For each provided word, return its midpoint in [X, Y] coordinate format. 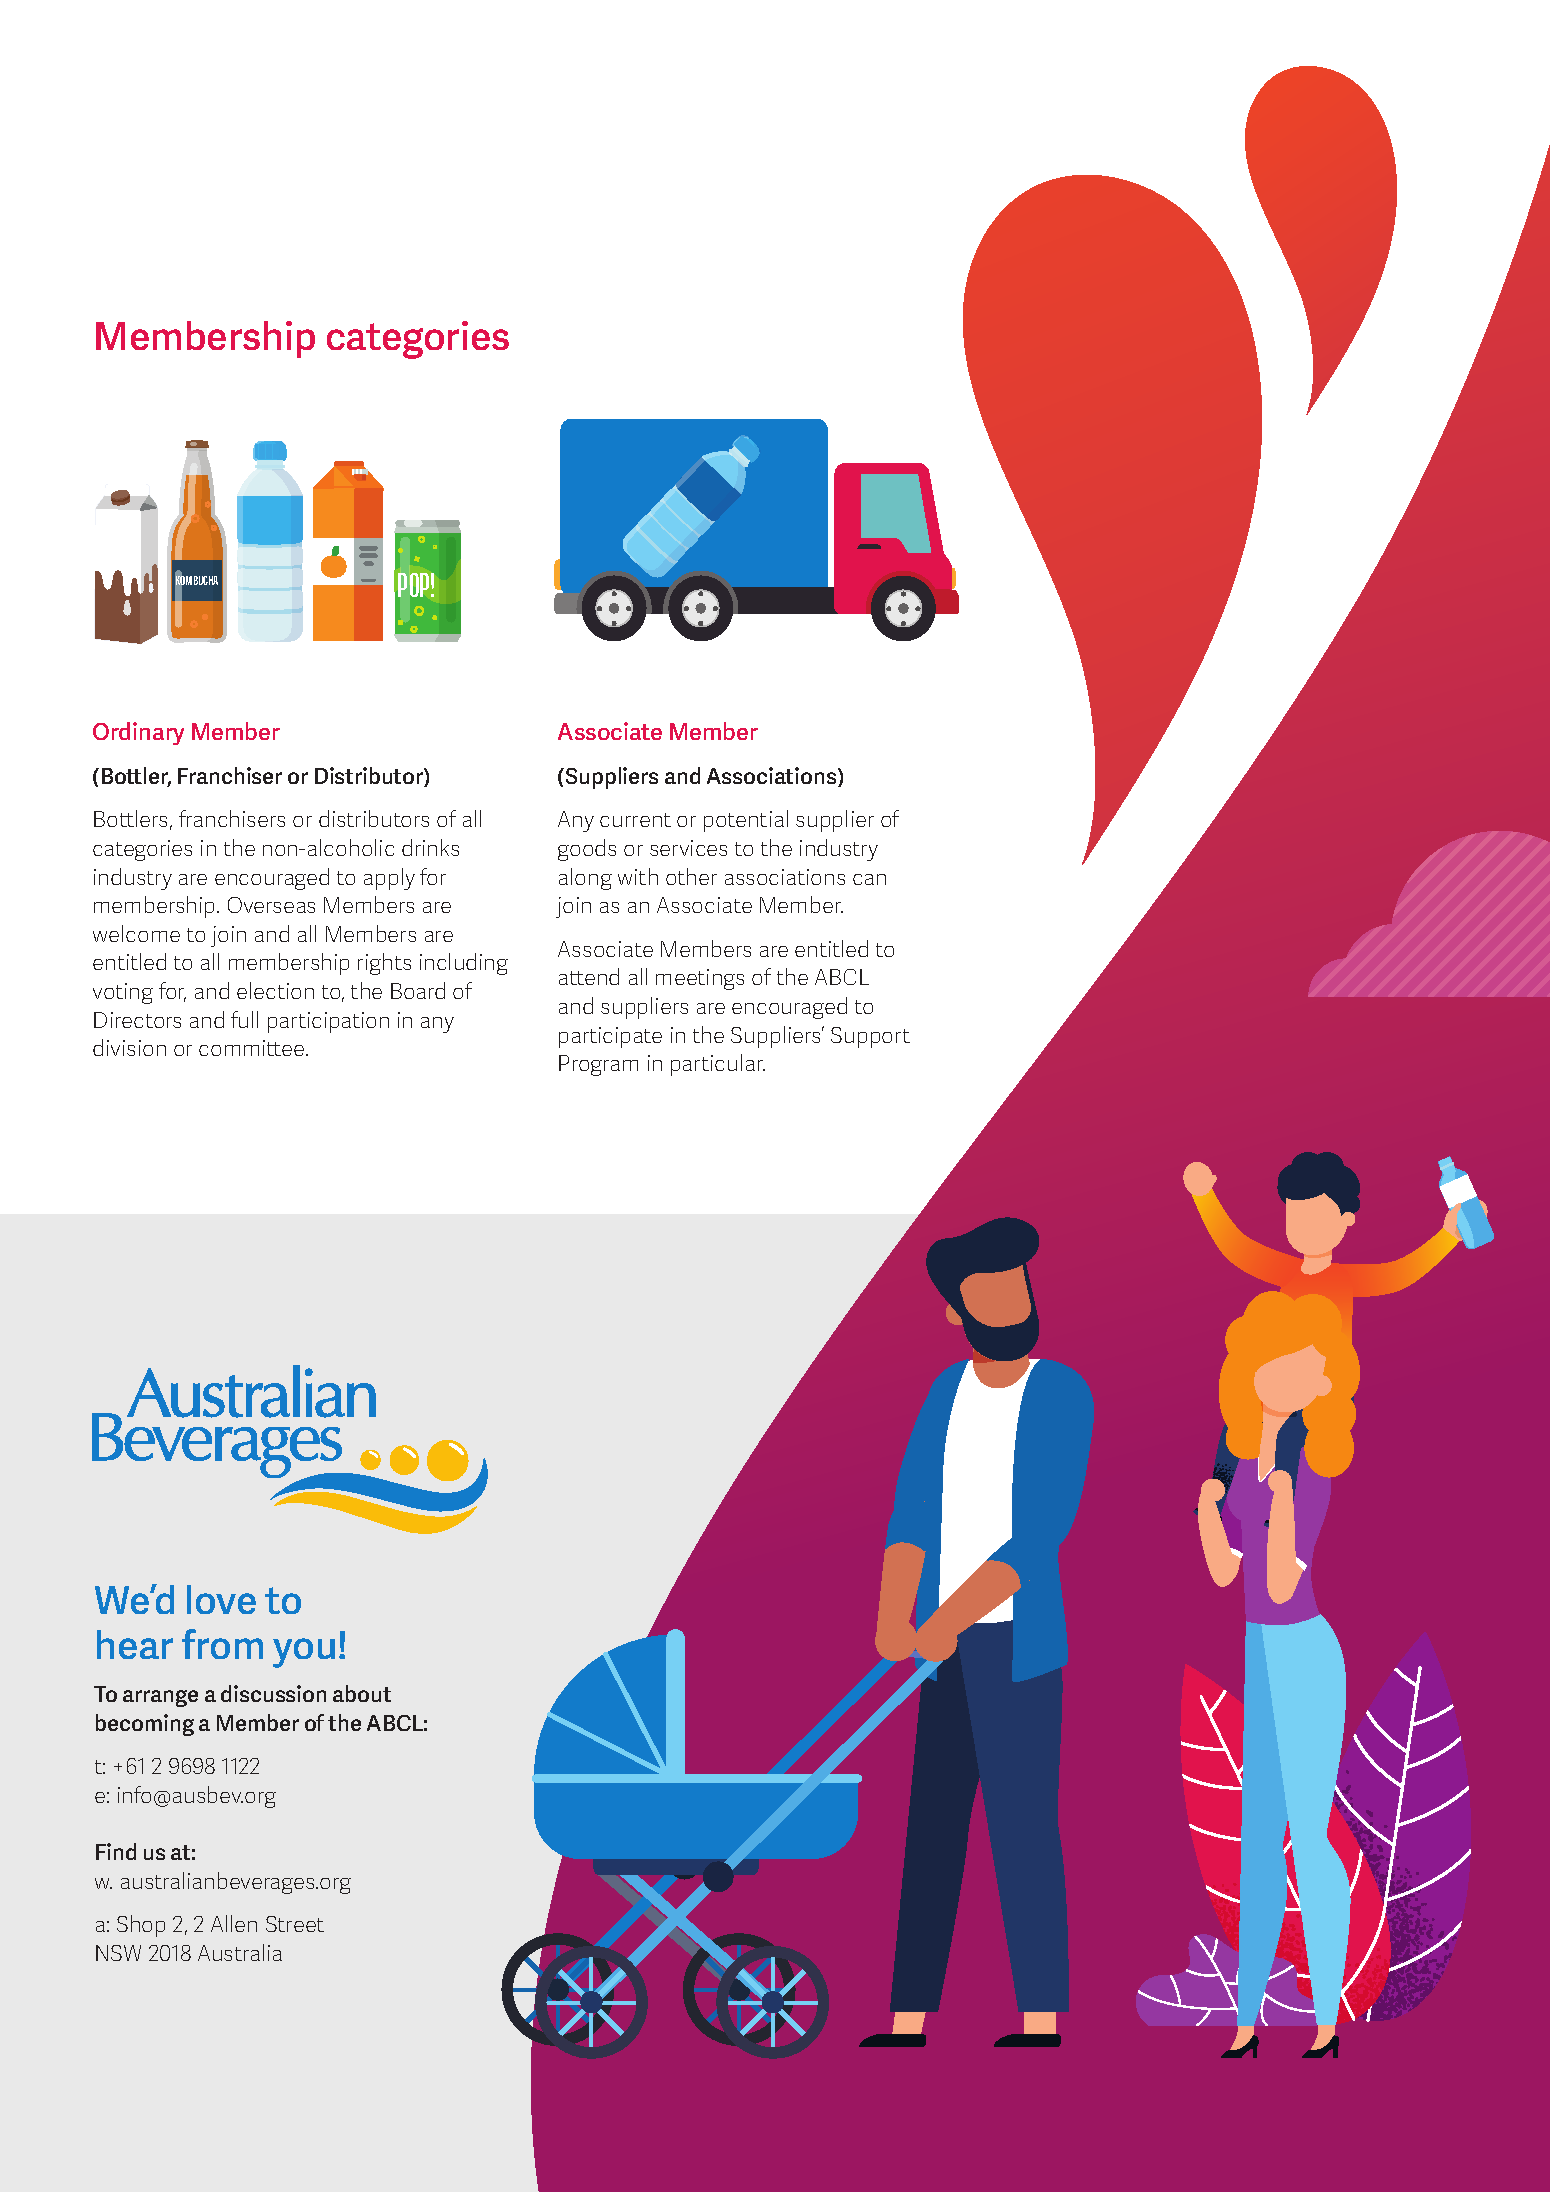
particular [718, 1065]
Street [295, 1924]
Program [598, 1065]
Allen [234, 1923]
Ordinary [138, 733]
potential [746, 821]
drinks [430, 847]
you [304, 1653]
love [221, 1599]
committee [253, 1048]
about [362, 1693]
